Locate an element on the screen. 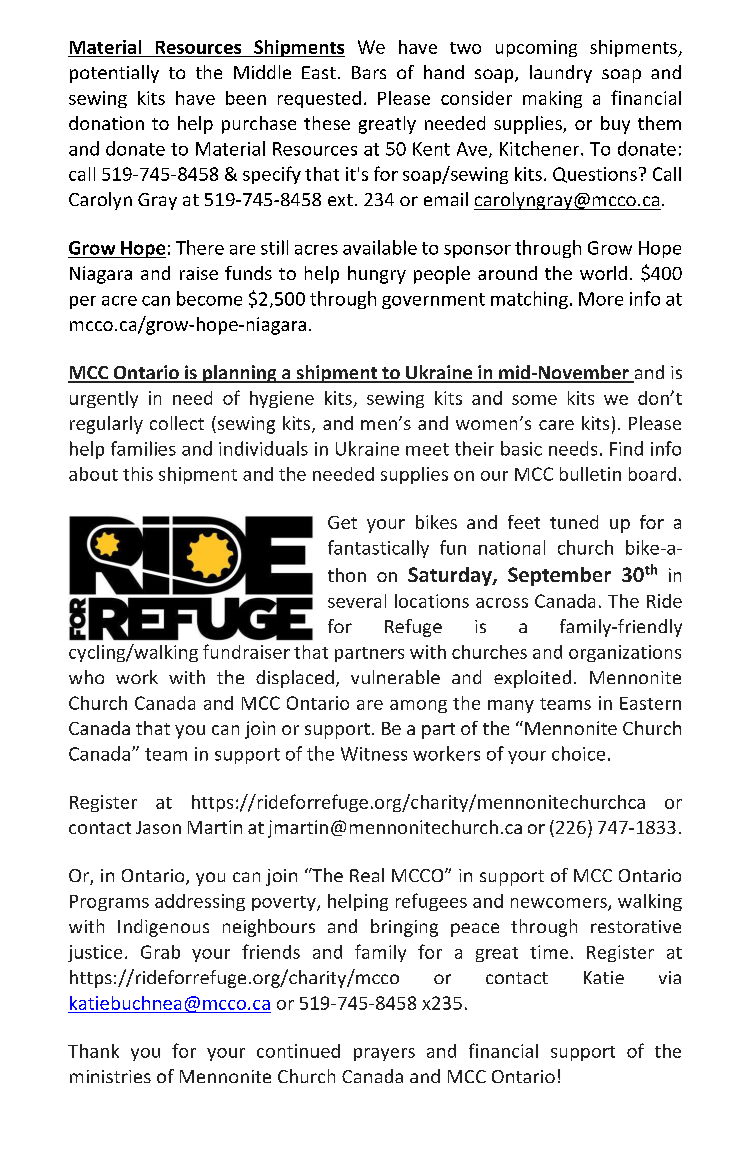 This screenshot has height=1160, width=751. laundry is located at coordinates (561, 74).
